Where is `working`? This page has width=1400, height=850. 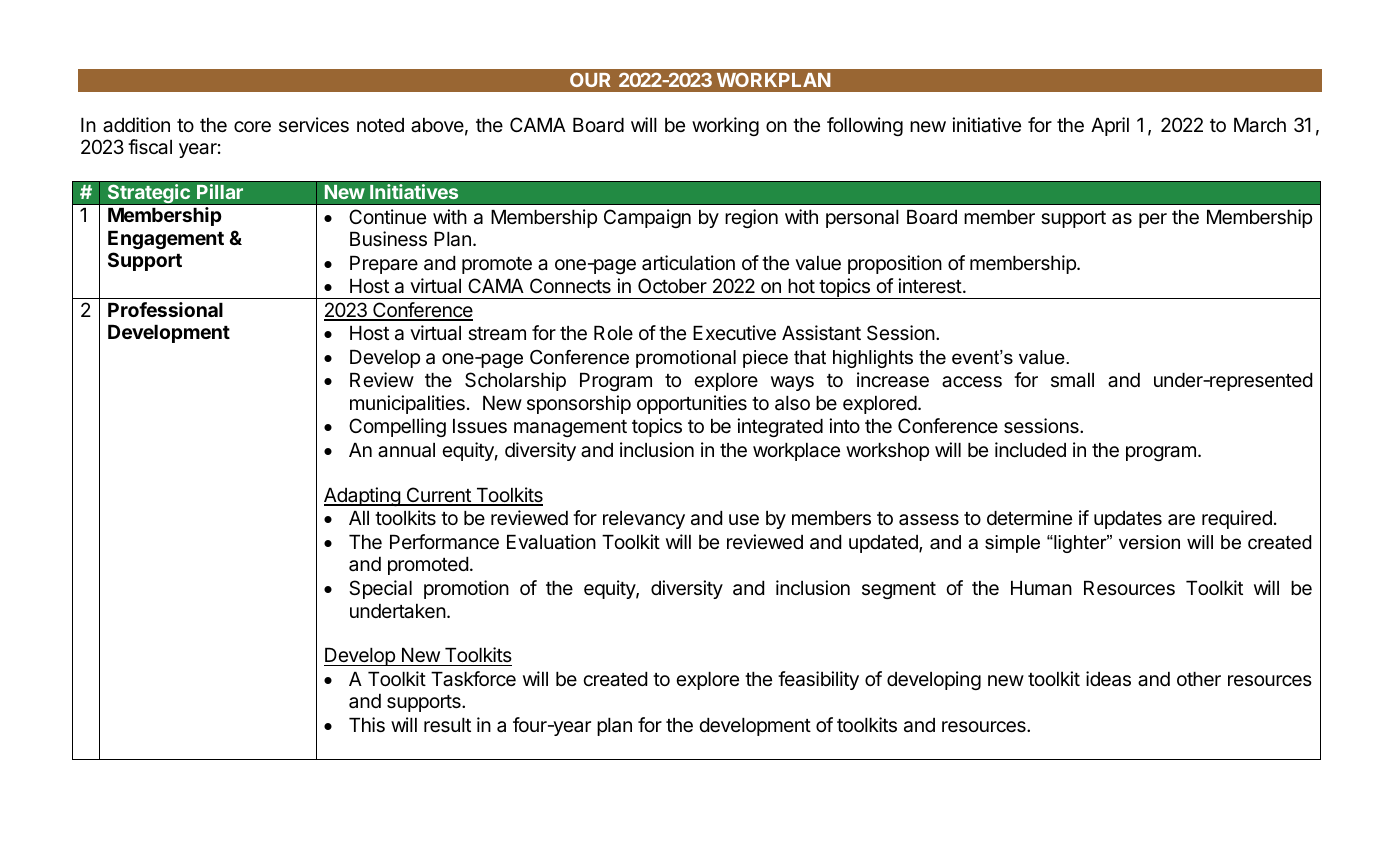
working is located at coordinates (725, 126).
